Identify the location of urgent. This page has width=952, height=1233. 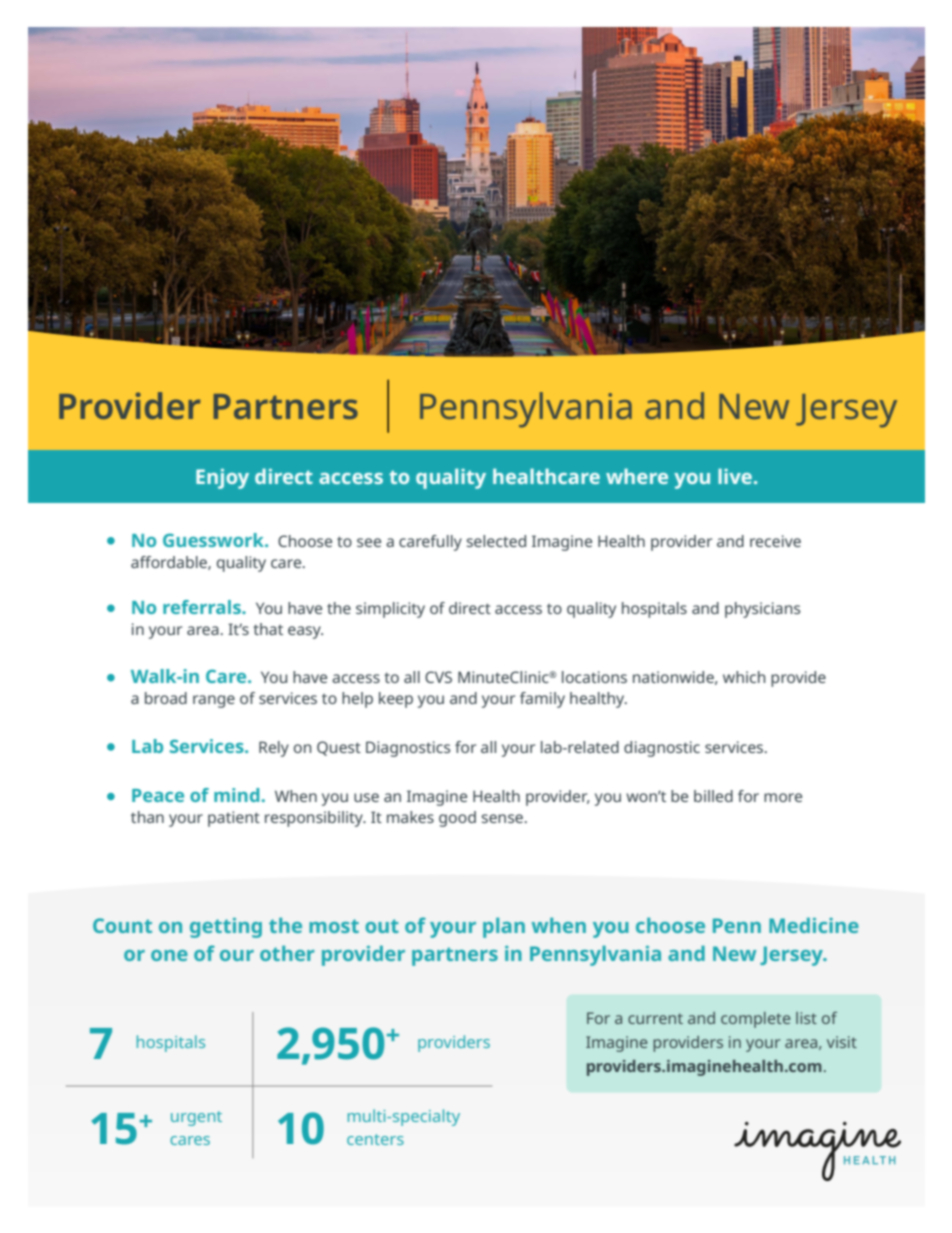
(196, 1118).
